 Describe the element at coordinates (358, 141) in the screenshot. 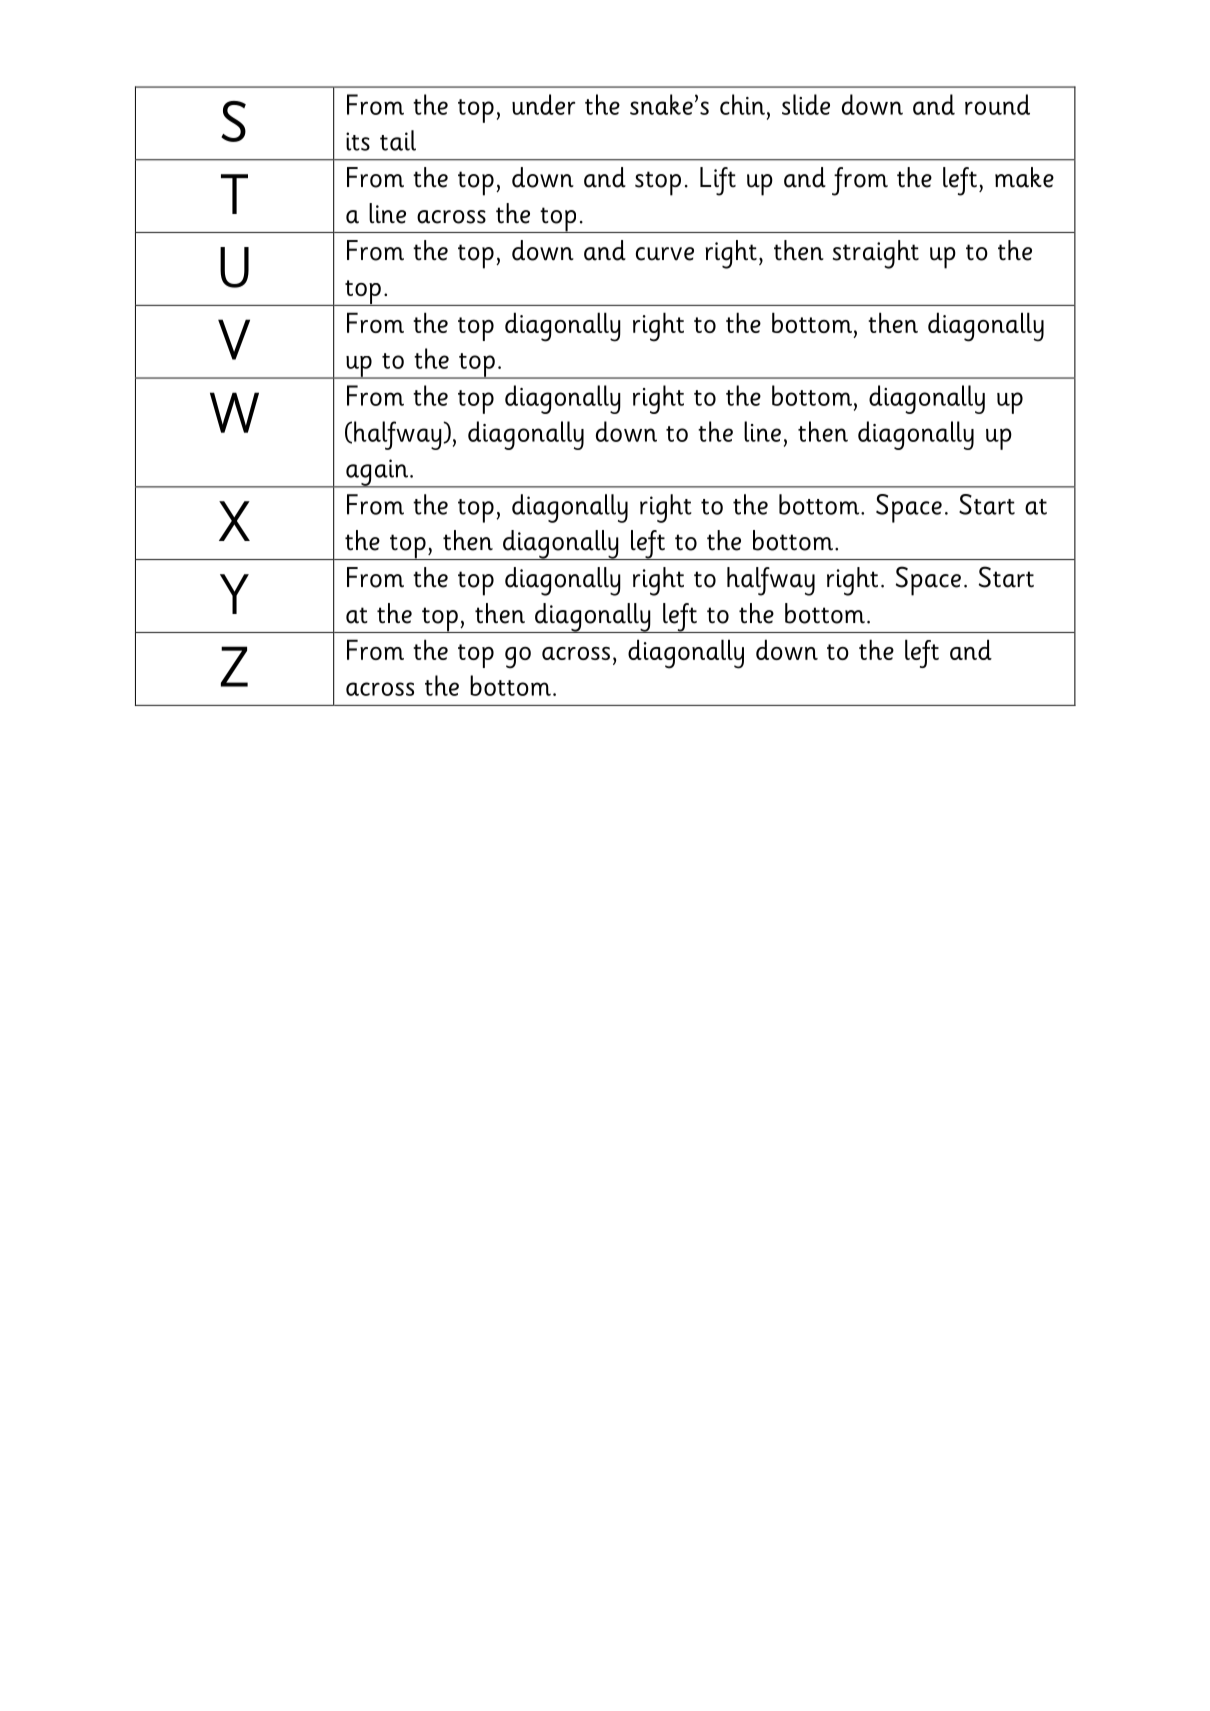

I see `its` at that location.
